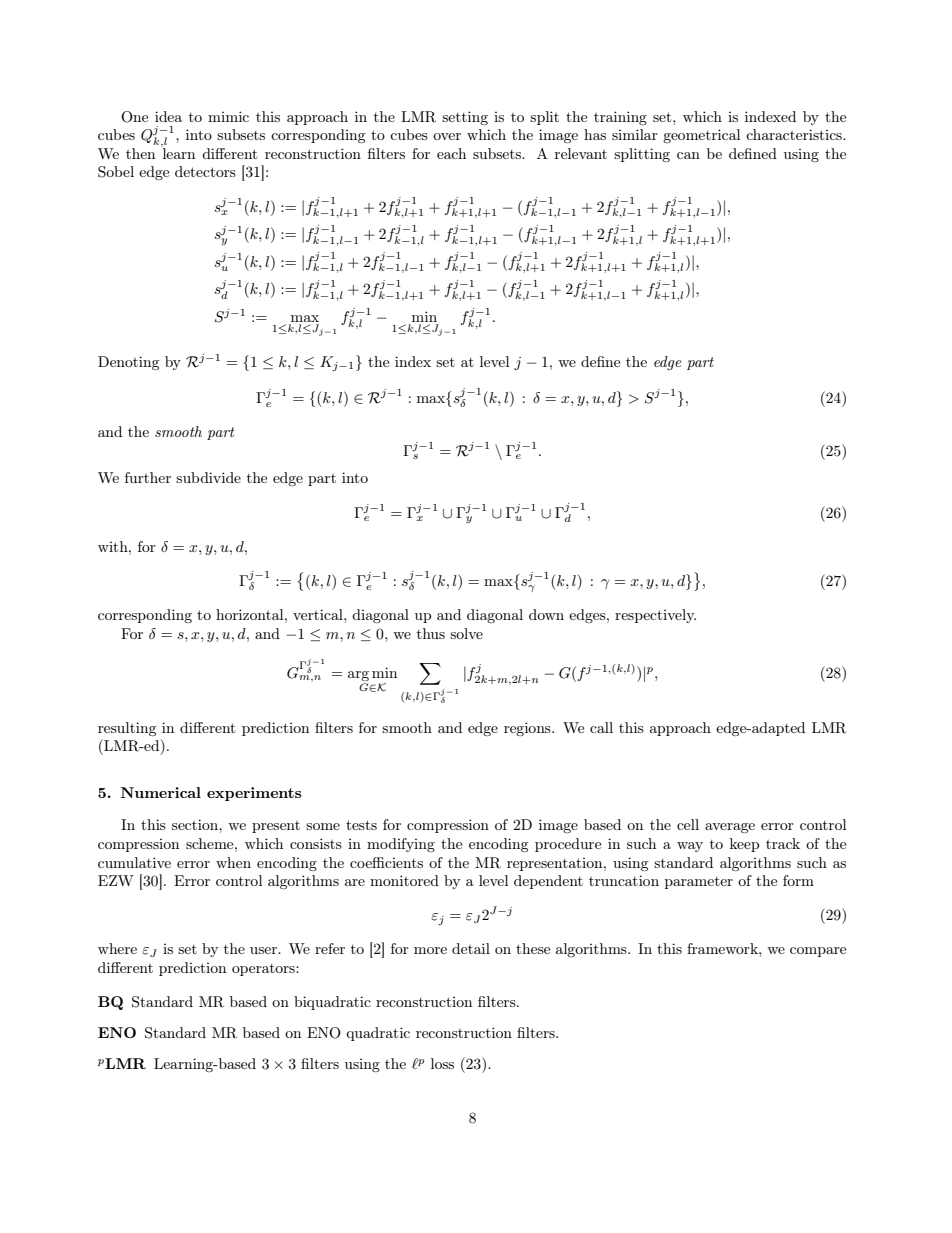 The width and height of the image is (952, 1233). Describe the element at coordinates (601, 727) in the image. I see `call` at that location.
